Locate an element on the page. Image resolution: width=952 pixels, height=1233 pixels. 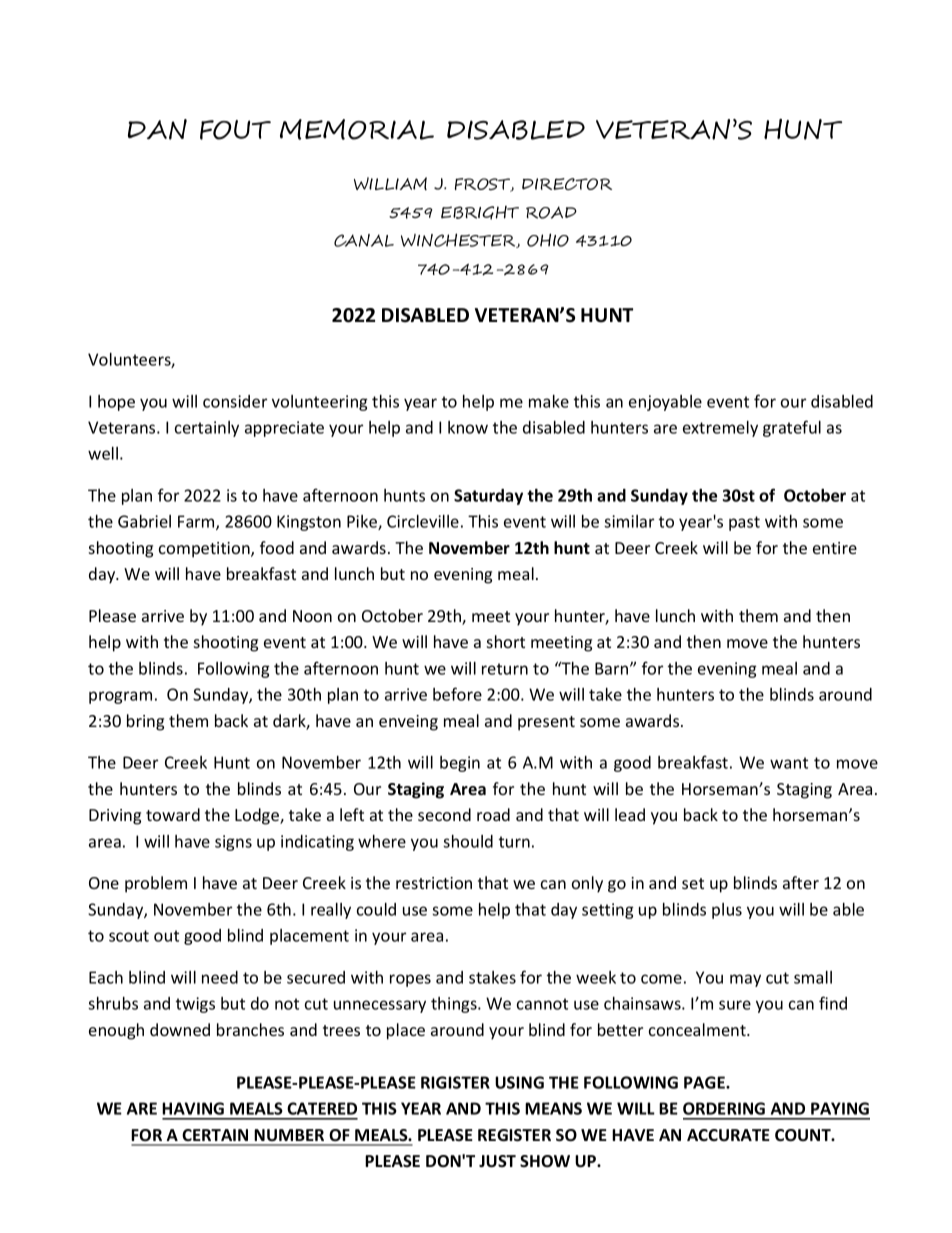
ACCURATE is located at coordinates (728, 1135).
